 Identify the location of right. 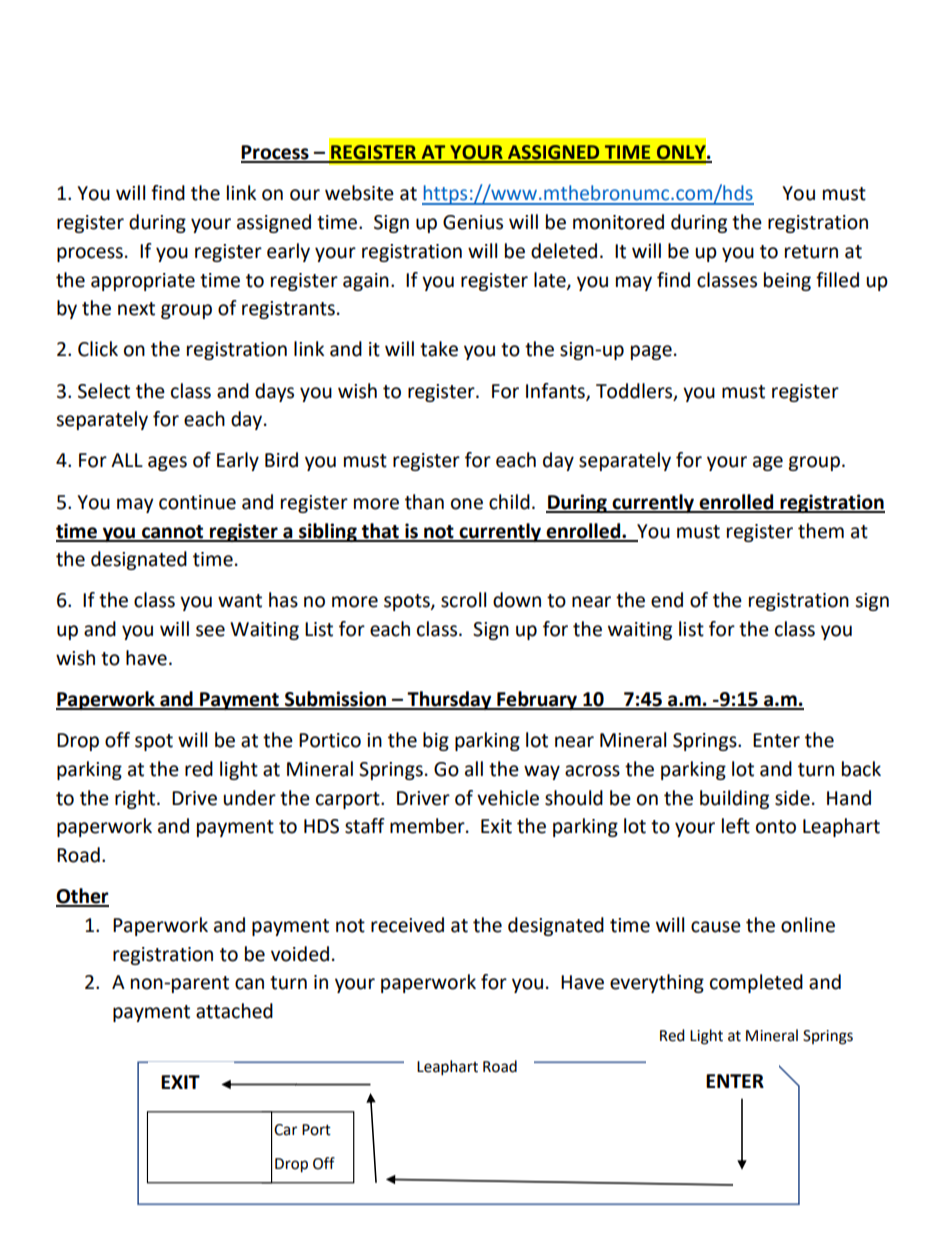
(136, 799).
